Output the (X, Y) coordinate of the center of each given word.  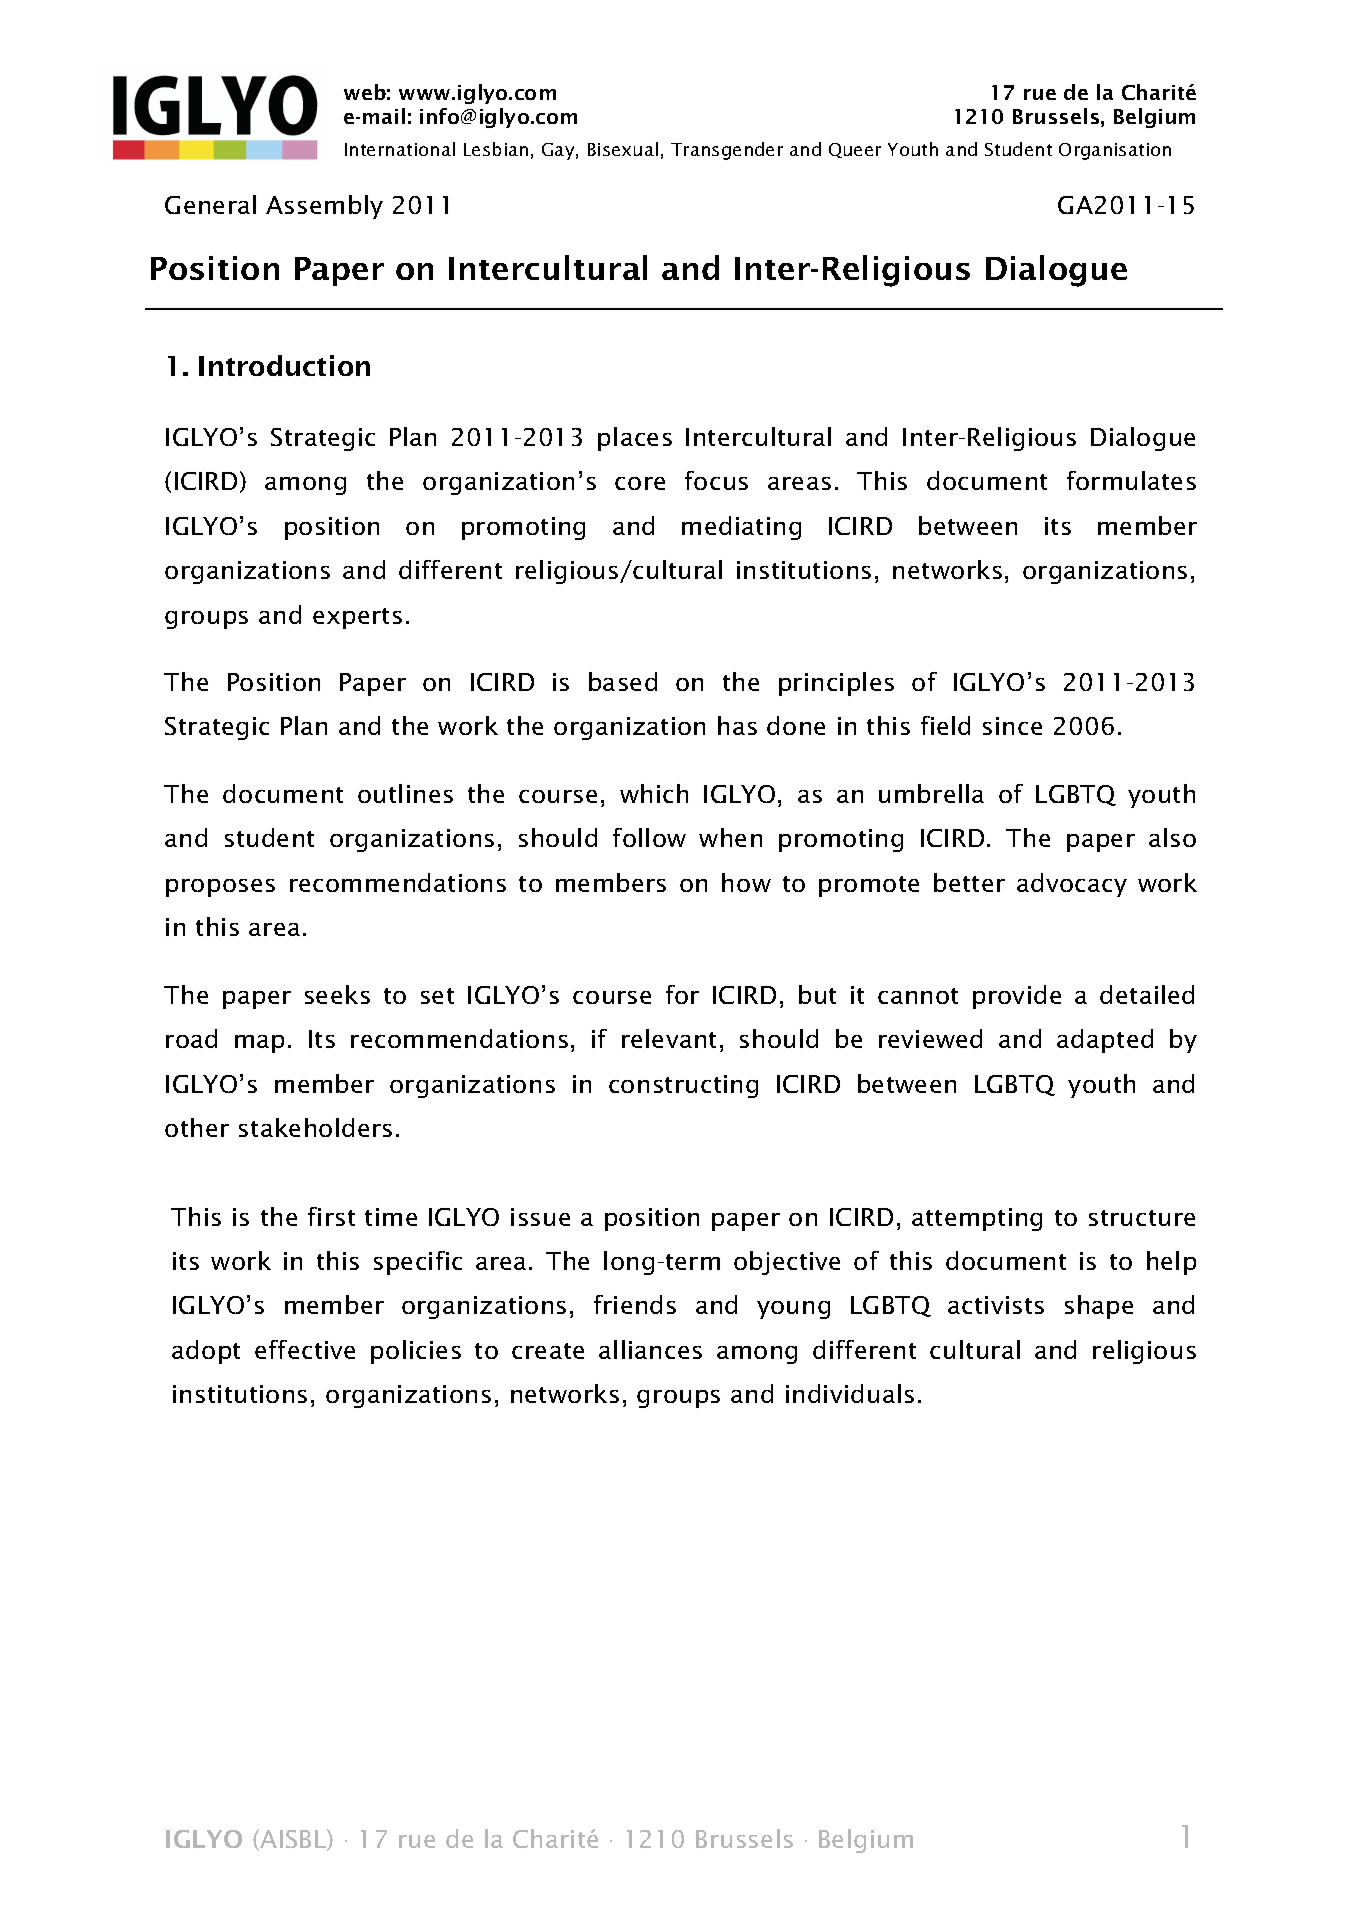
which (654, 793)
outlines (405, 793)
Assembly (324, 207)
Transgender (727, 151)
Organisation (1115, 151)
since (1012, 726)
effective (305, 1349)
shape (1099, 1307)
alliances (650, 1349)
